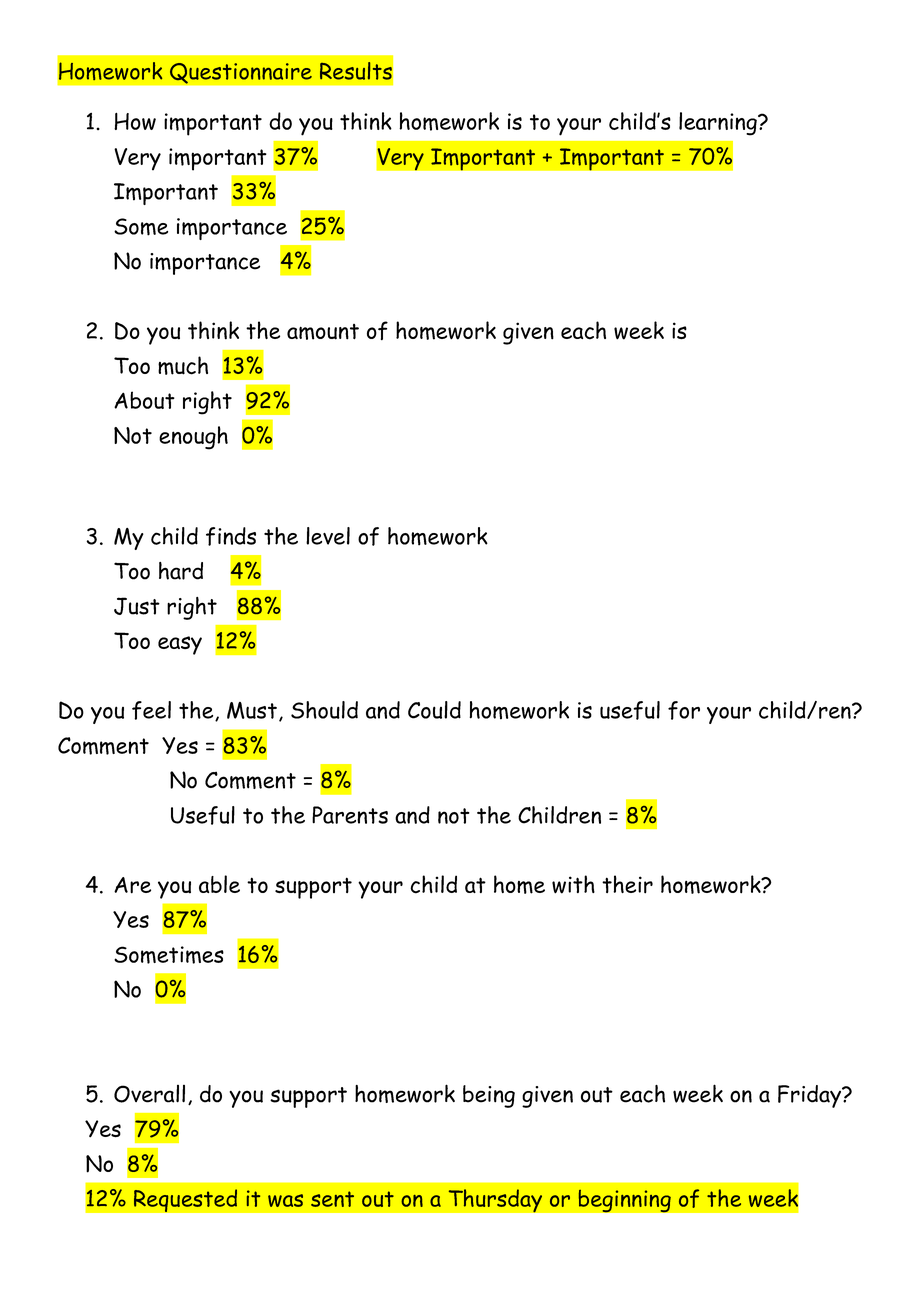 The image size is (924, 1308). I want to click on Could, so click(434, 710).
